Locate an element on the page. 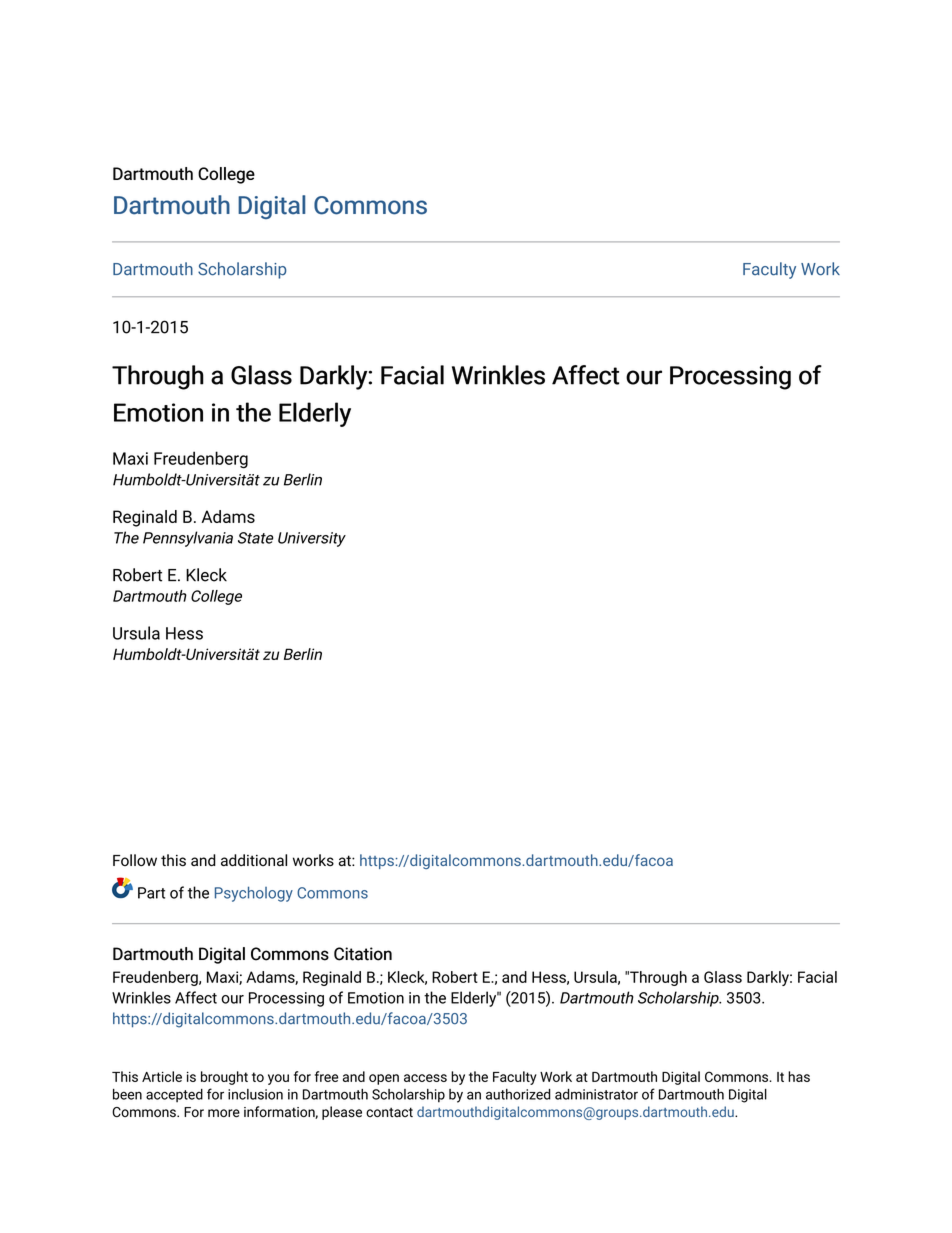  authorized is located at coordinates (518, 1094).
